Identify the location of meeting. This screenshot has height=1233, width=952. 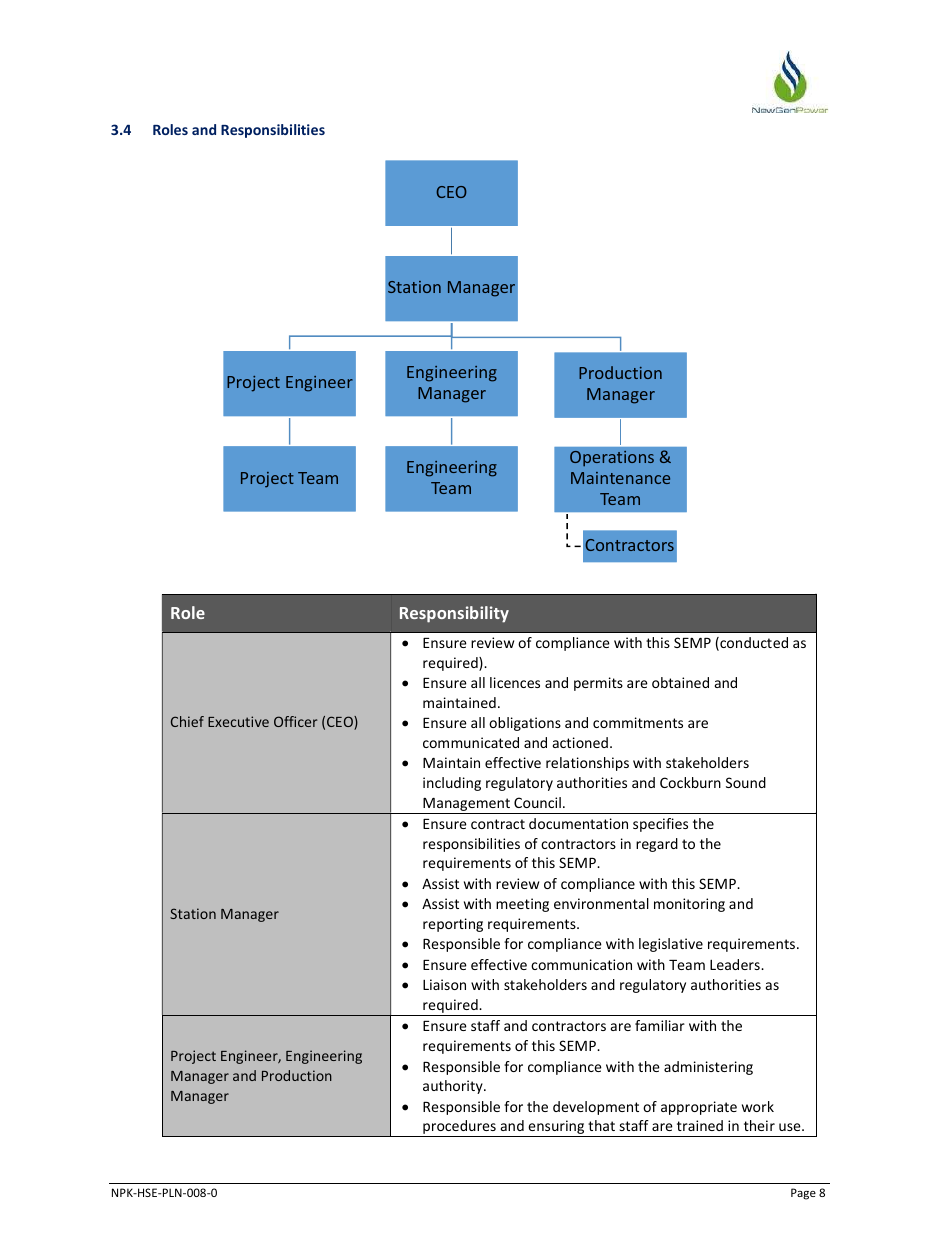
(522, 905).
